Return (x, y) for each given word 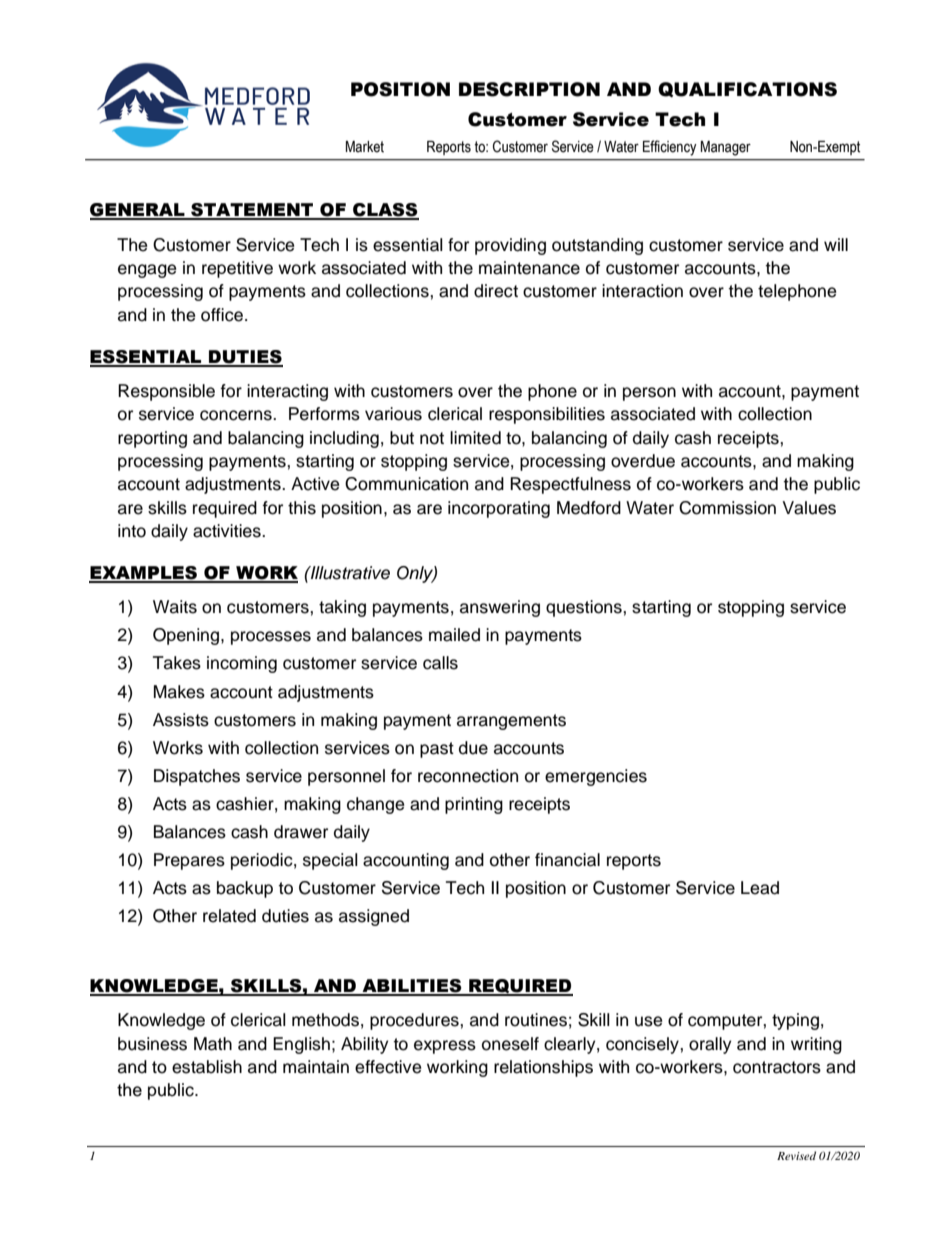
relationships (543, 1068)
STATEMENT (252, 211)
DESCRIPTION (529, 89)
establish (207, 1067)
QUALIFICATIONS (747, 89)
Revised (796, 1155)
